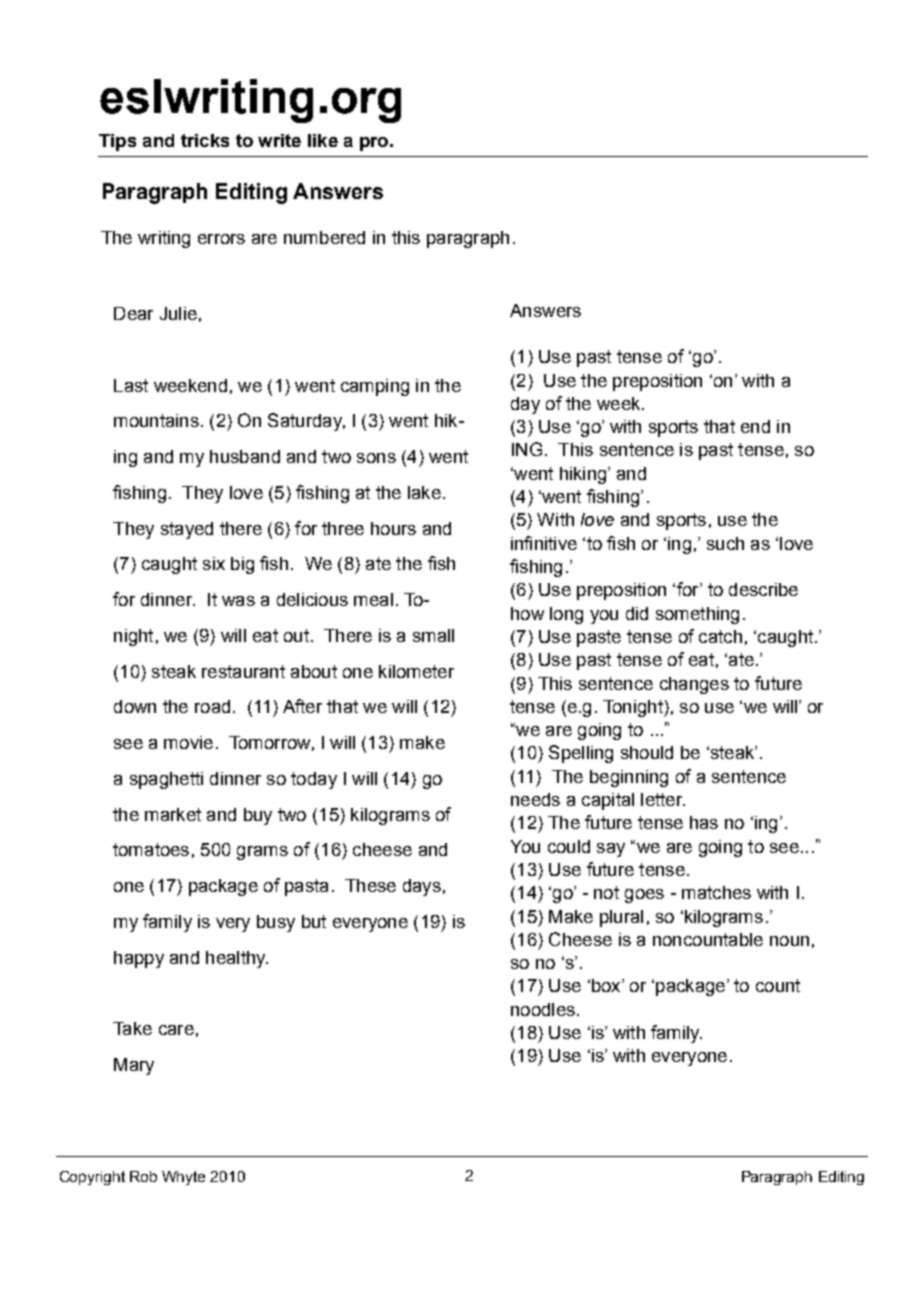 The image size is (924, 1308). I want to click on Whyte, so click(183, 1178).
